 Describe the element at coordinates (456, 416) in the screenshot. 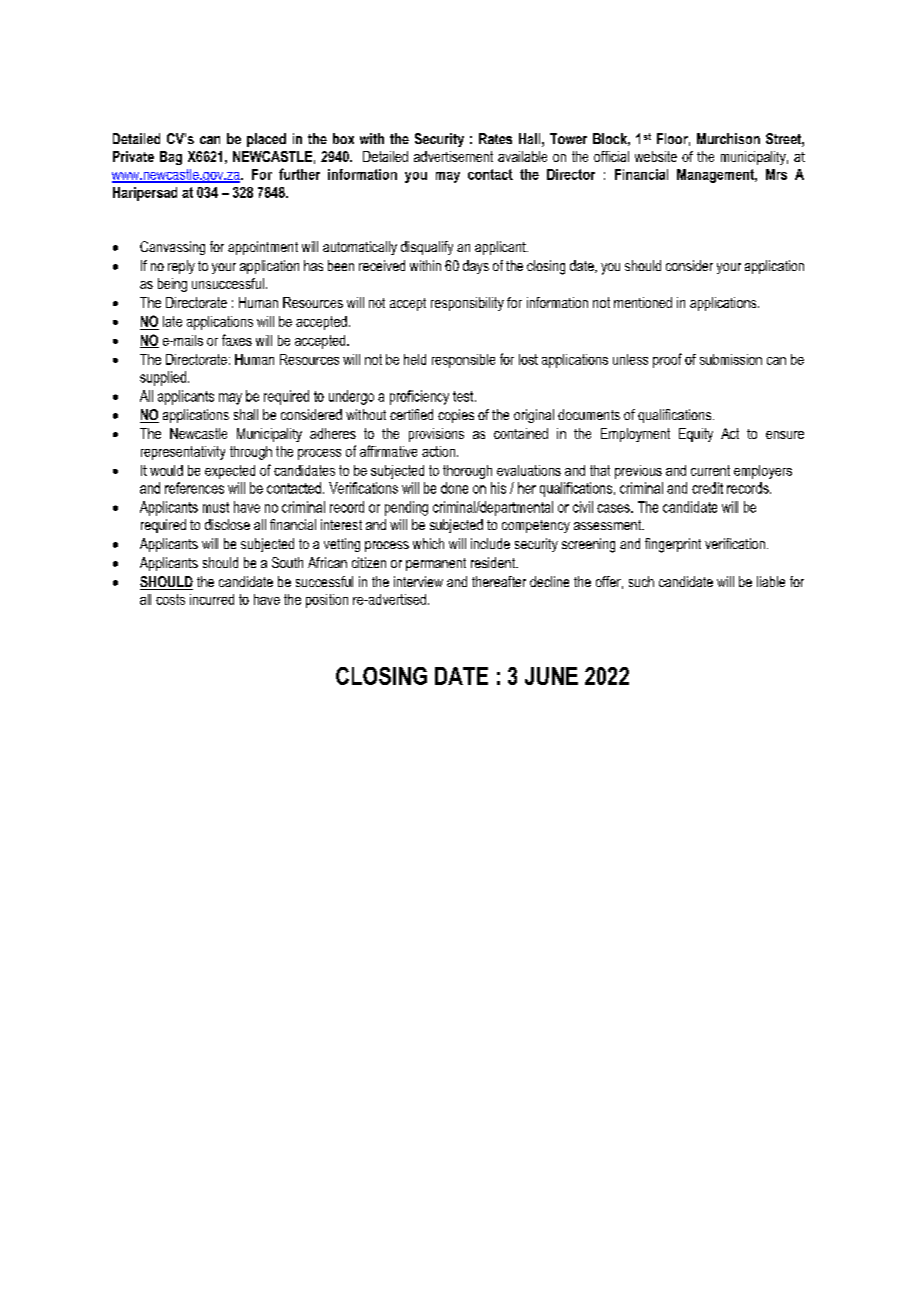

I see `copies` at that location.
